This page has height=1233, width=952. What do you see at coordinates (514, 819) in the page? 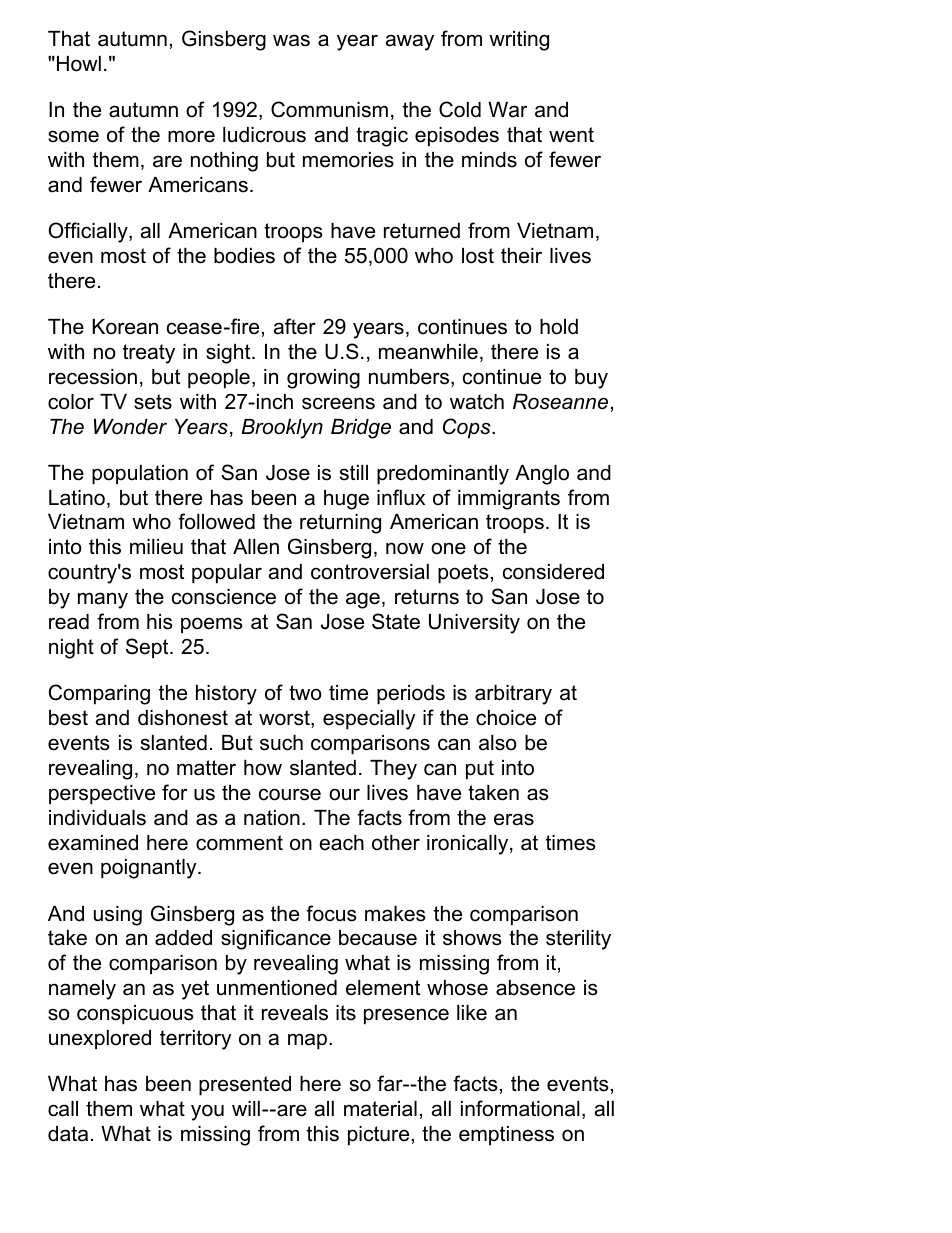
I see `eras` at bounding box center [514, 819].
